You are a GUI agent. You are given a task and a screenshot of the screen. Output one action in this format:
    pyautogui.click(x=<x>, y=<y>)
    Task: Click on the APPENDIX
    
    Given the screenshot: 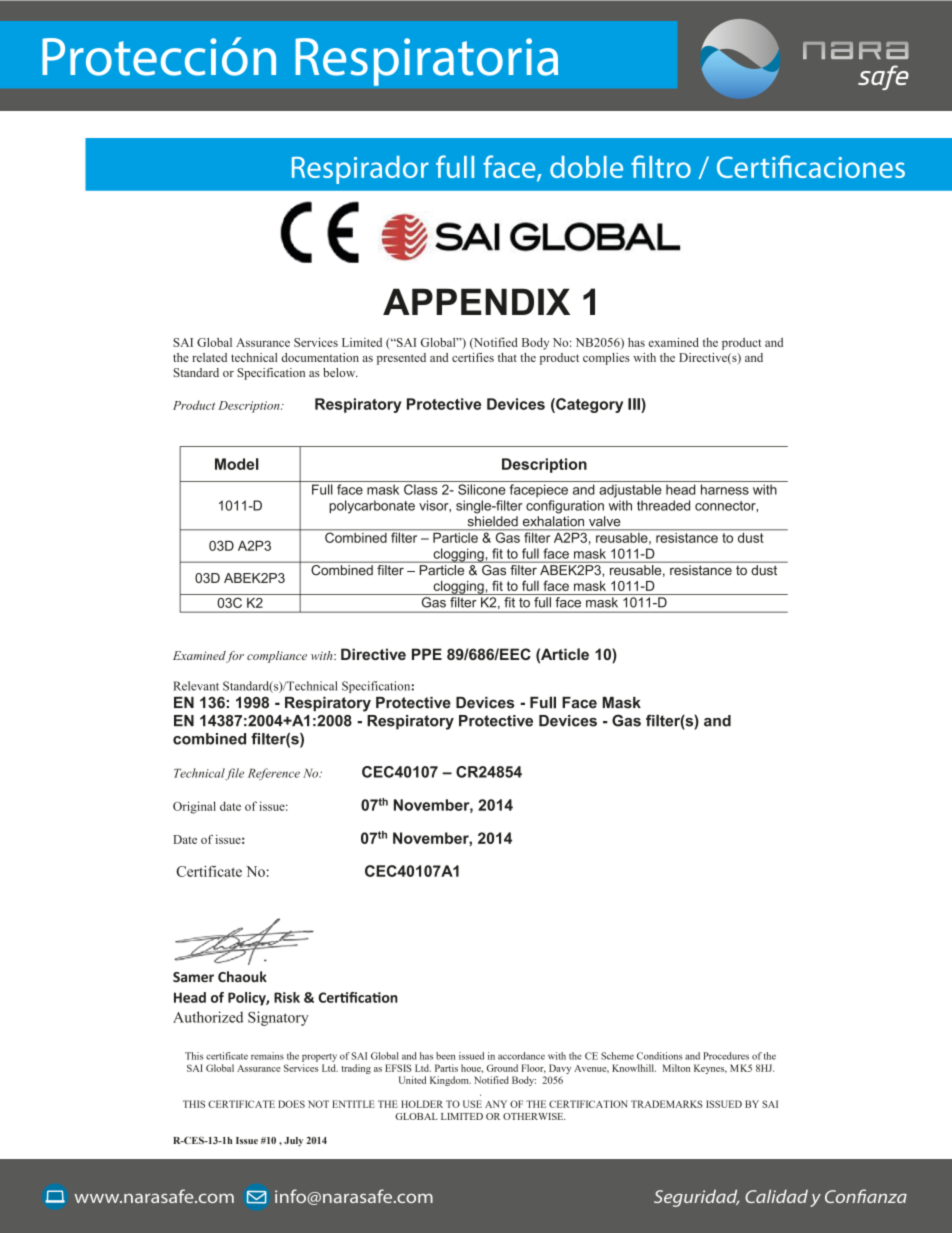 What is the action you would take?
    pyautogui.click(x=476, y=301)
